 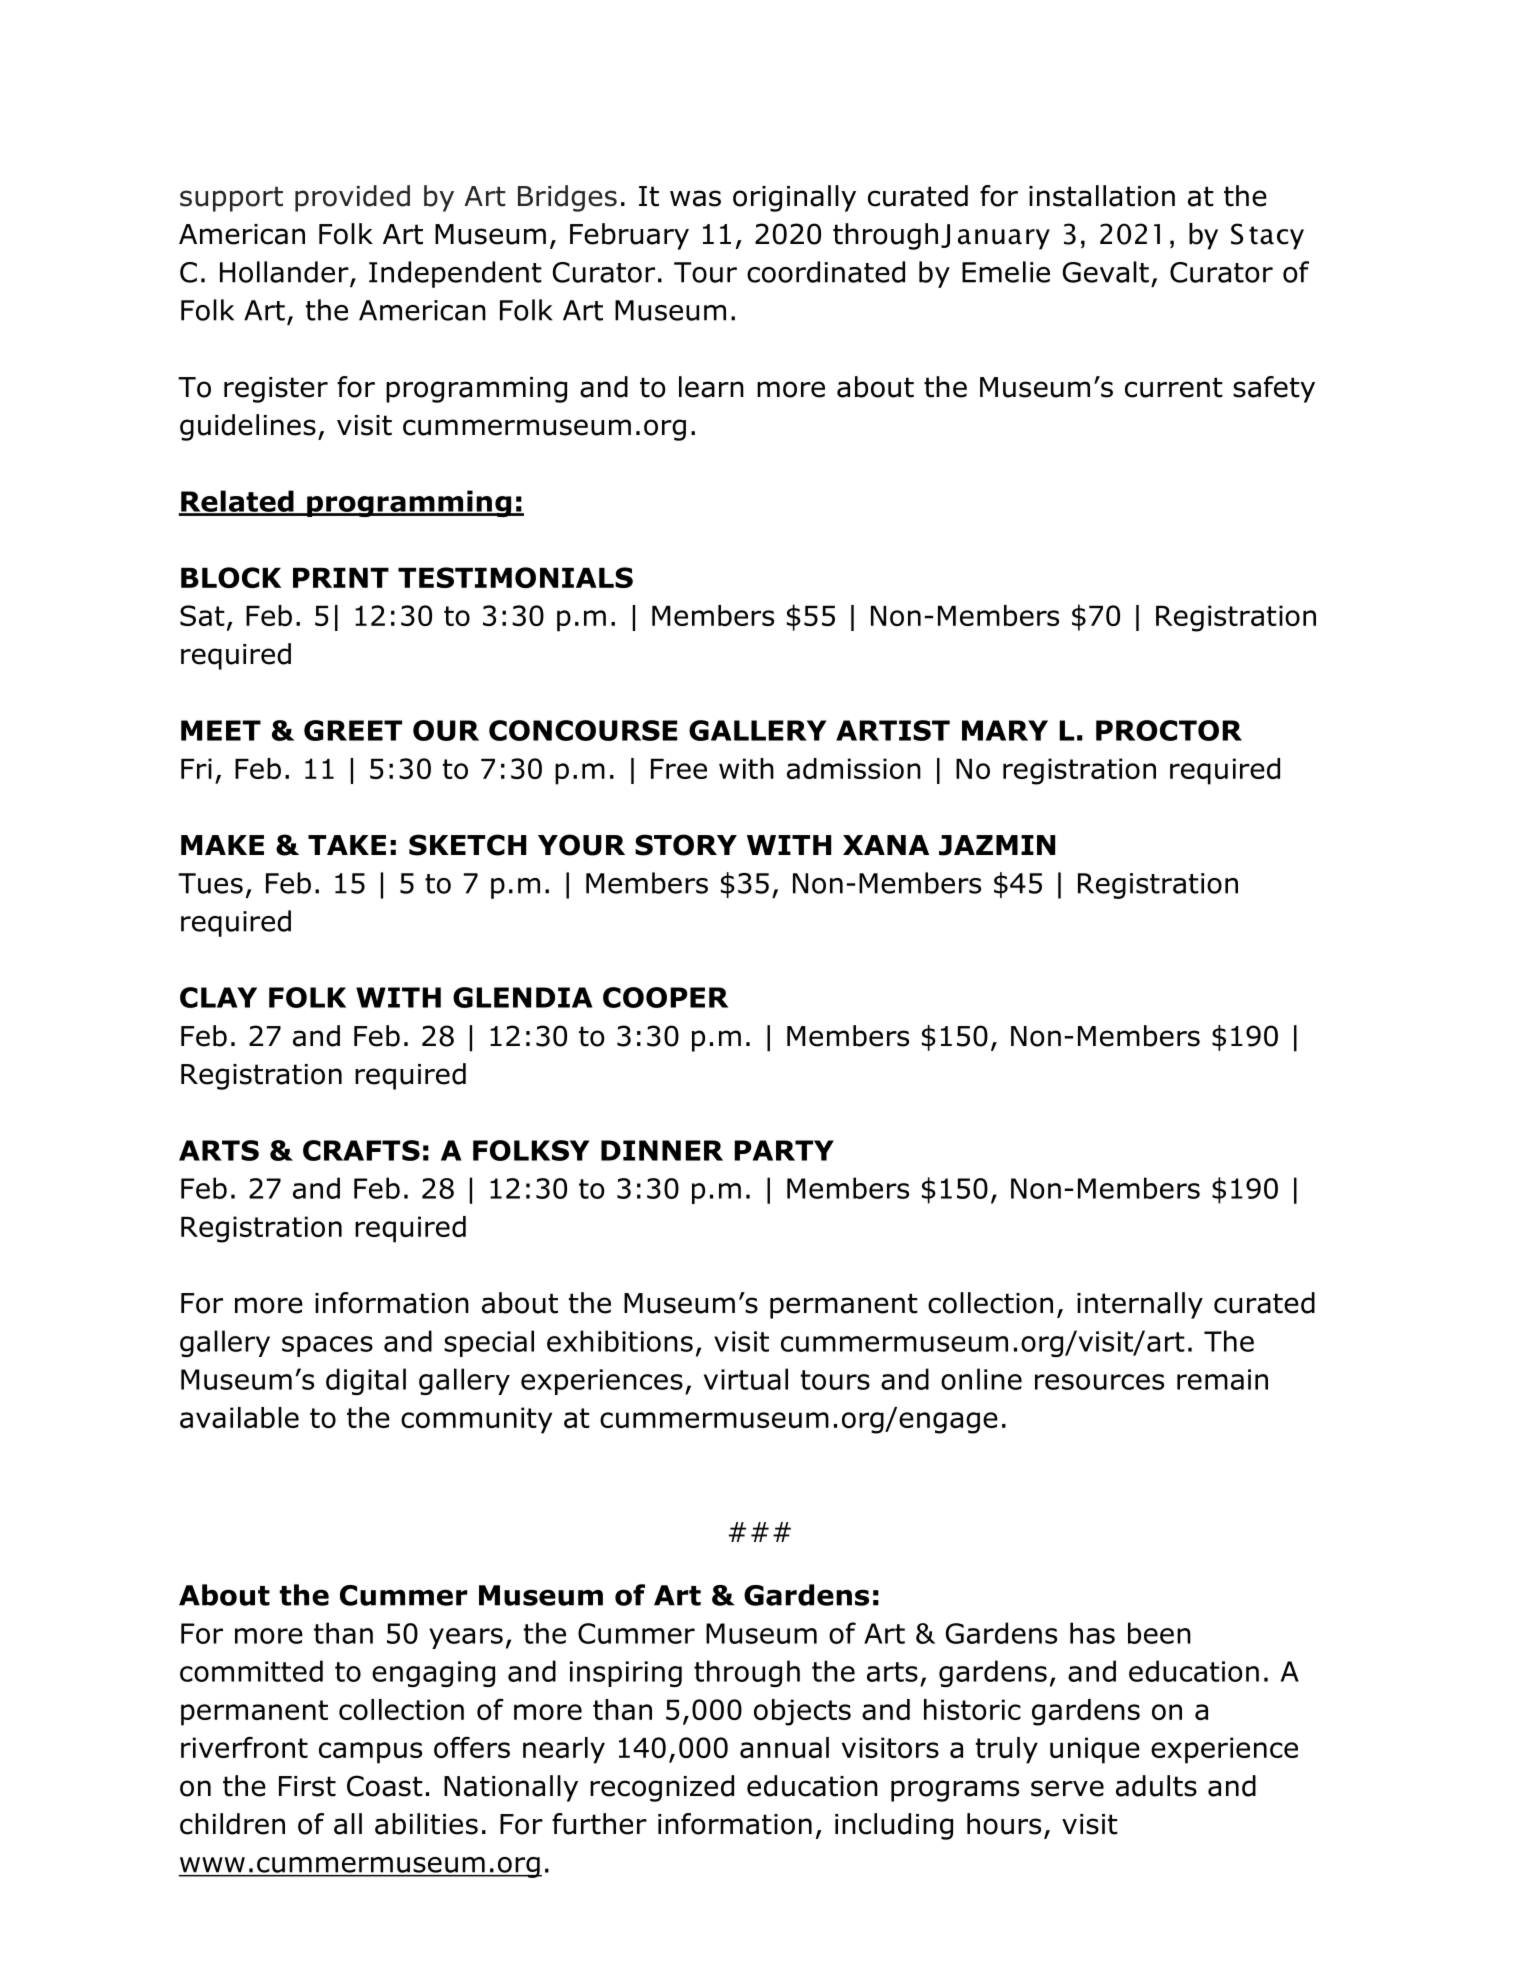 I want to click on CLAY, so click(x=218, y=997).
